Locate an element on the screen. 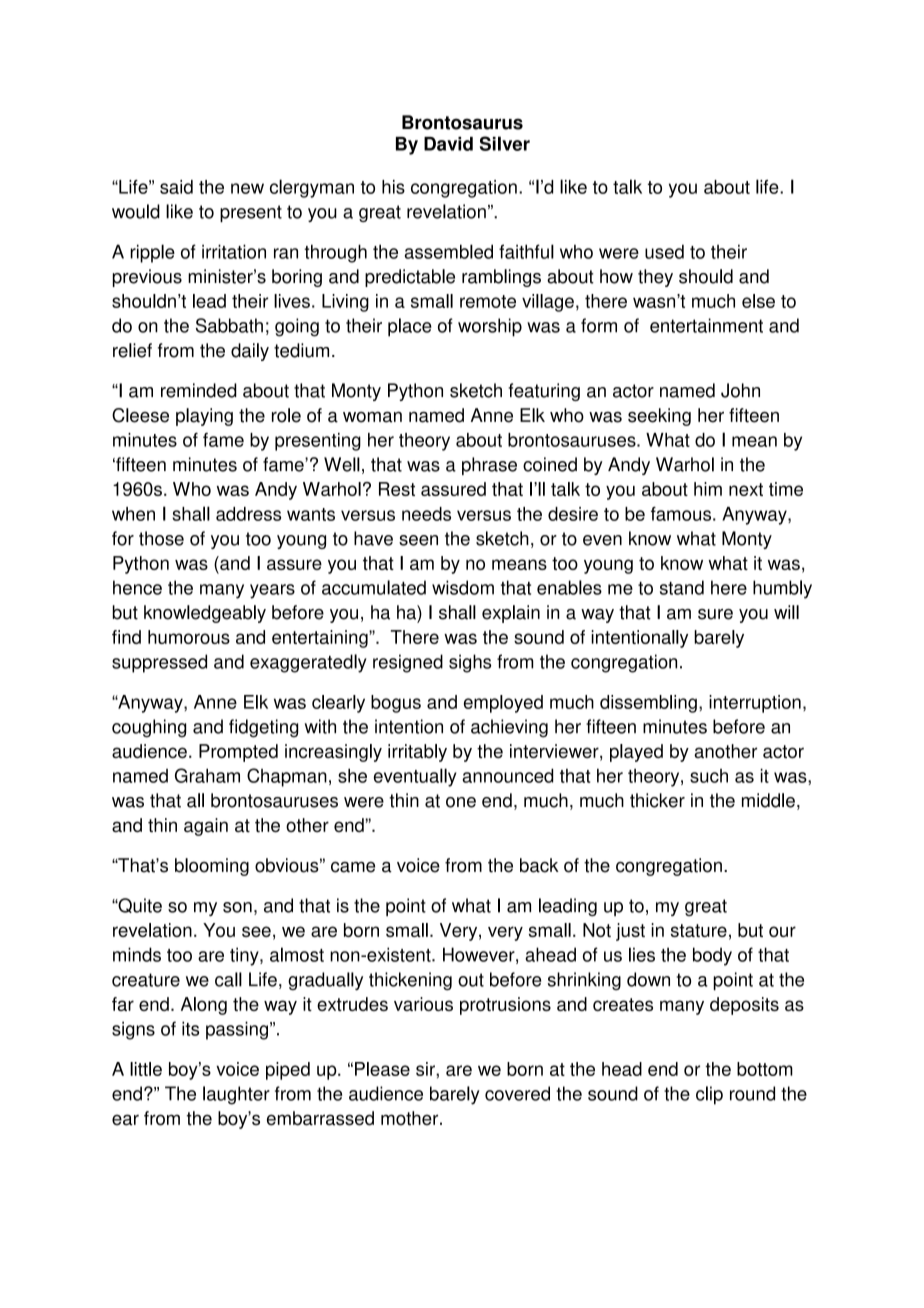 This screenshot has height=1308, width=924. stand is located at coordinates (682, 587).
